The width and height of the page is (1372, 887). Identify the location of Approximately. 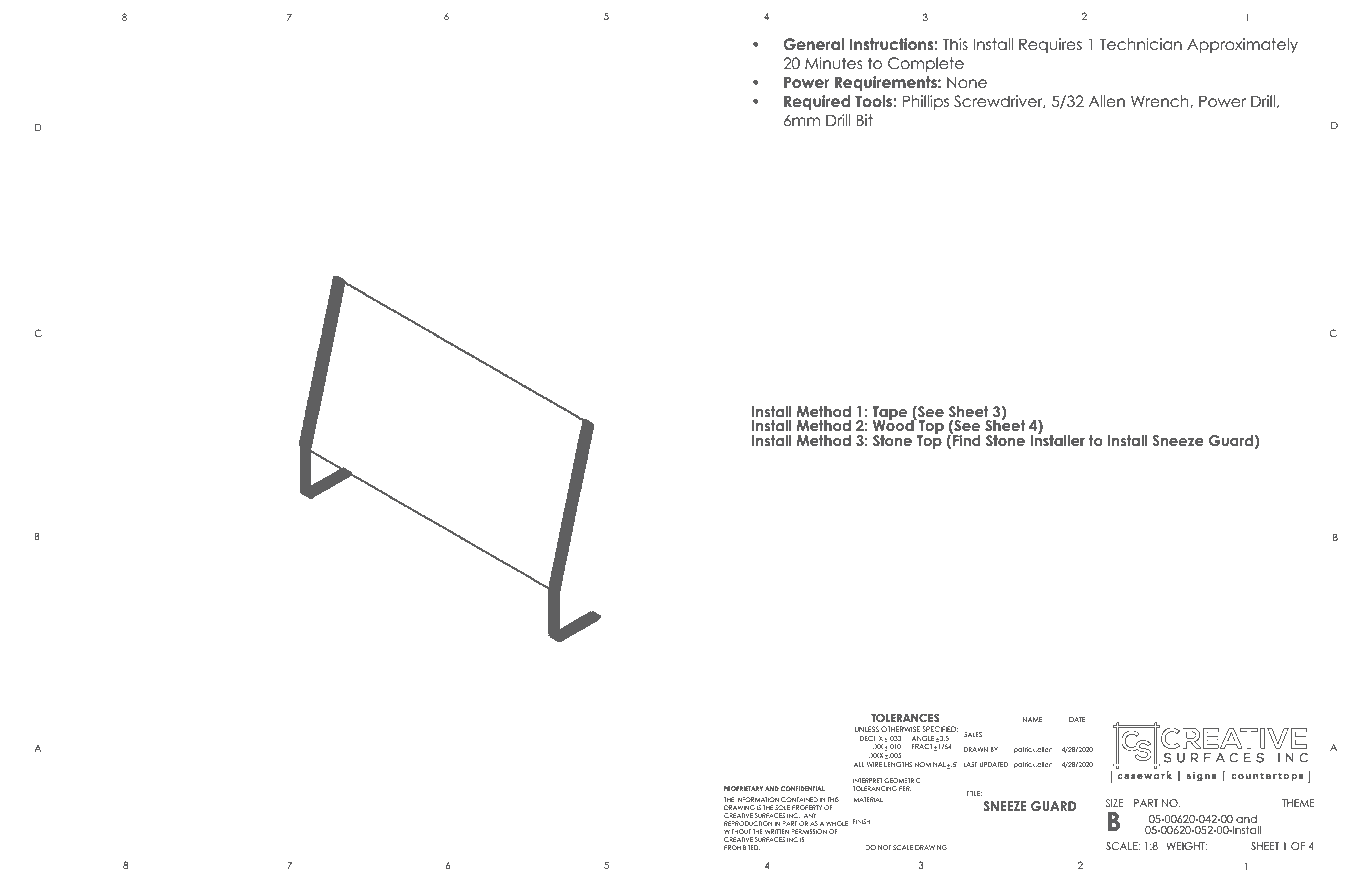
(1242, 45).
